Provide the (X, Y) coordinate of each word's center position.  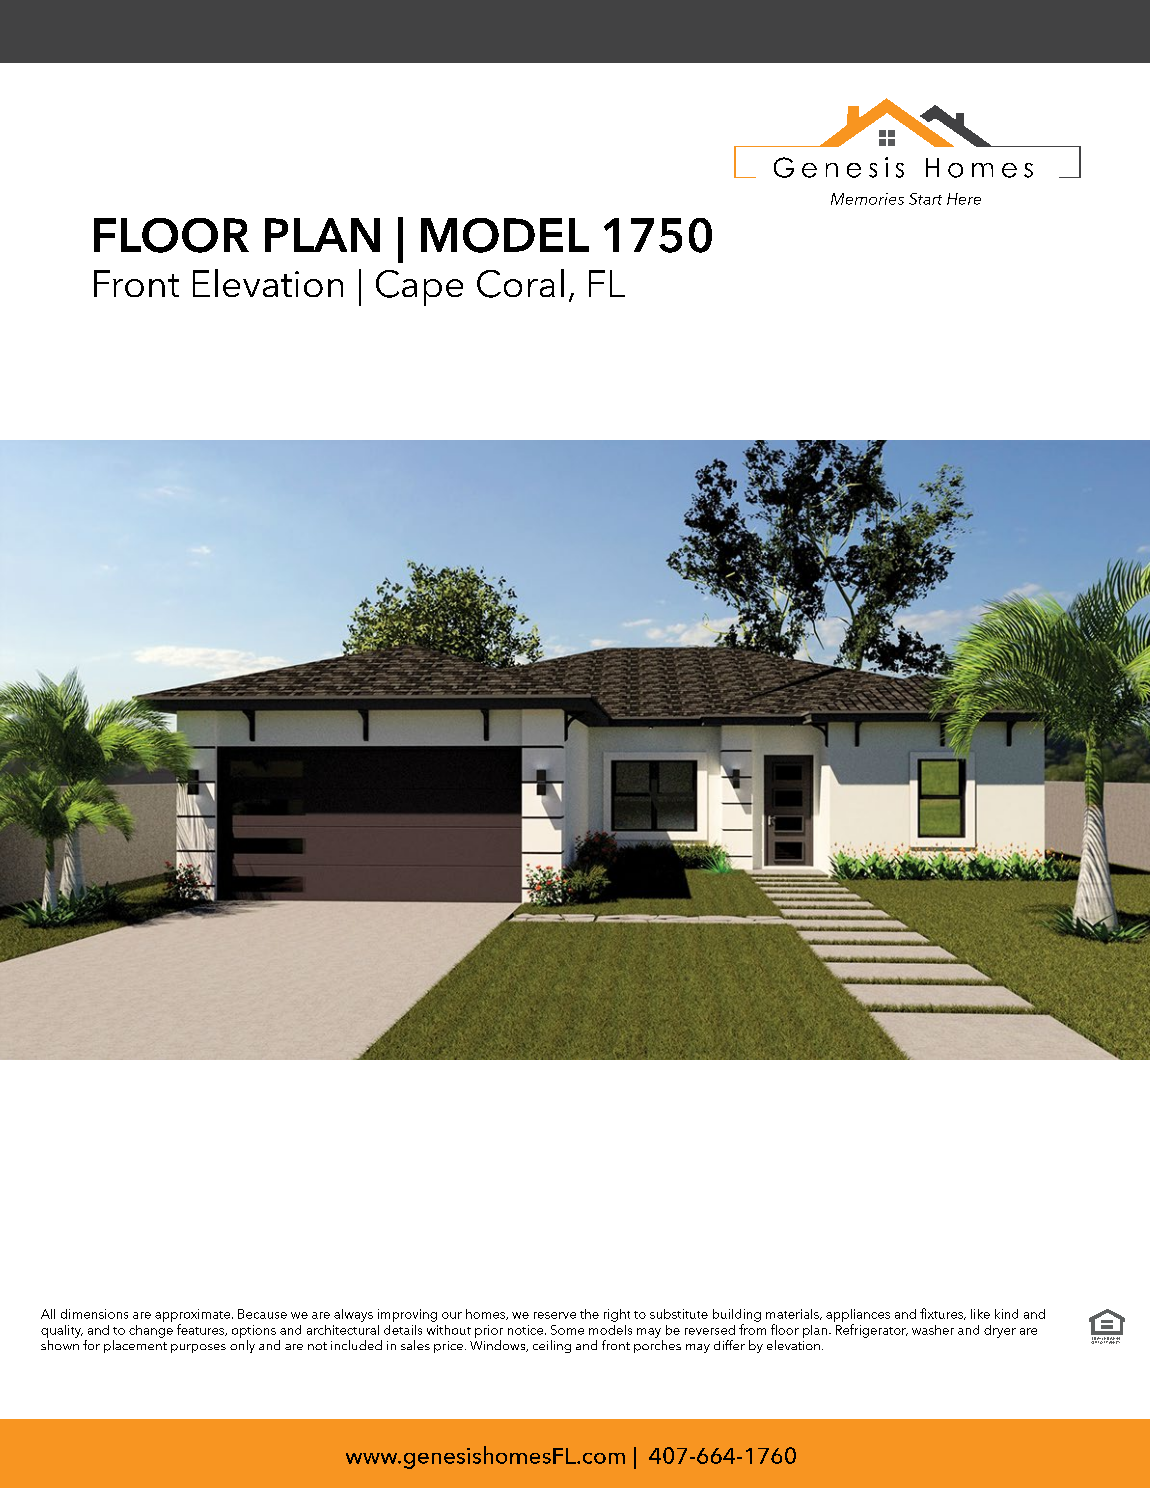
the (589, 1314)
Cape (419, 288)
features (202, 1330)
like (980, 1314)
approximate (192, 1315)
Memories (867, 199)
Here (964, 199)
